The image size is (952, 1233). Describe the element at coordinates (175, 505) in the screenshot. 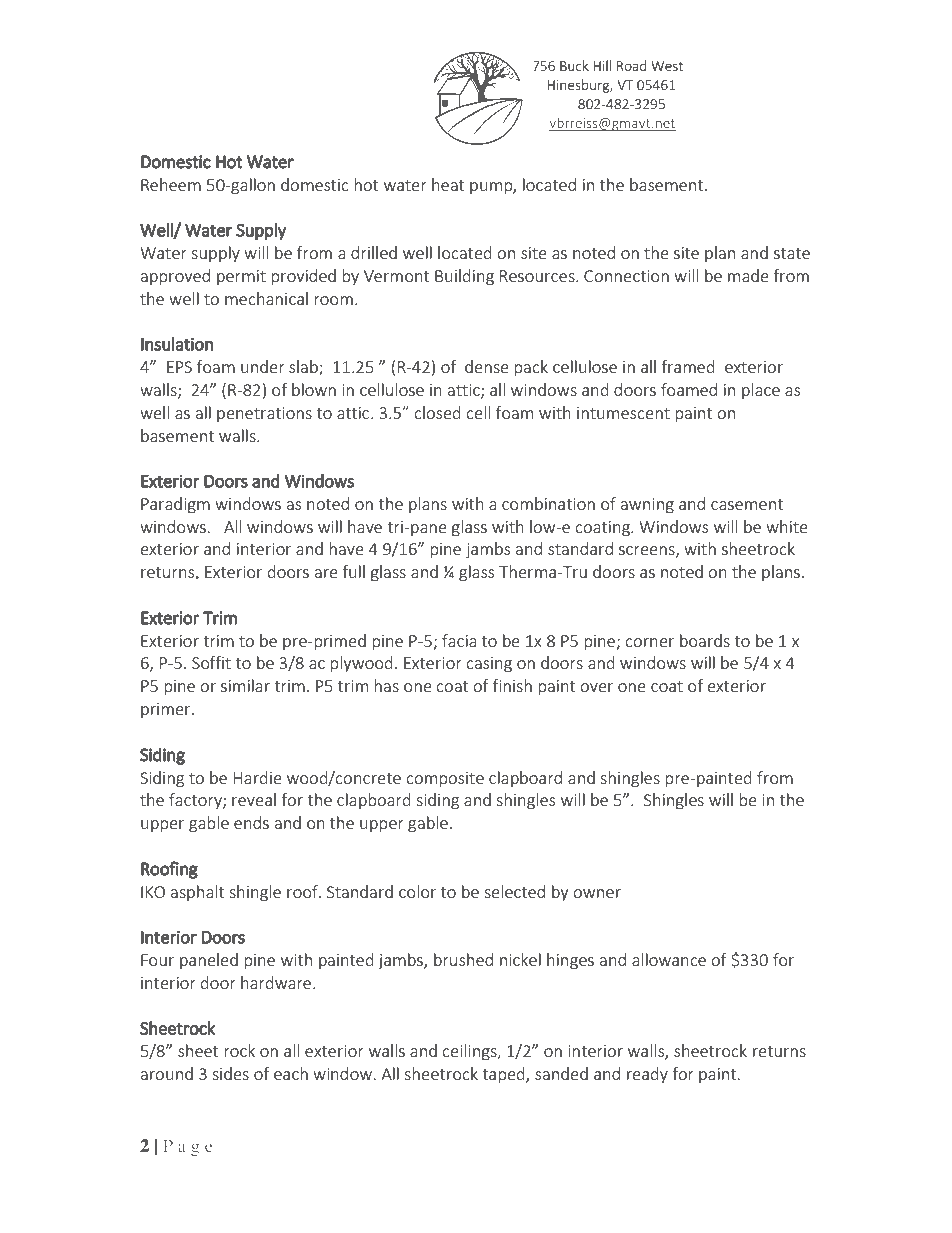

I see `Paradigm` at that location.
